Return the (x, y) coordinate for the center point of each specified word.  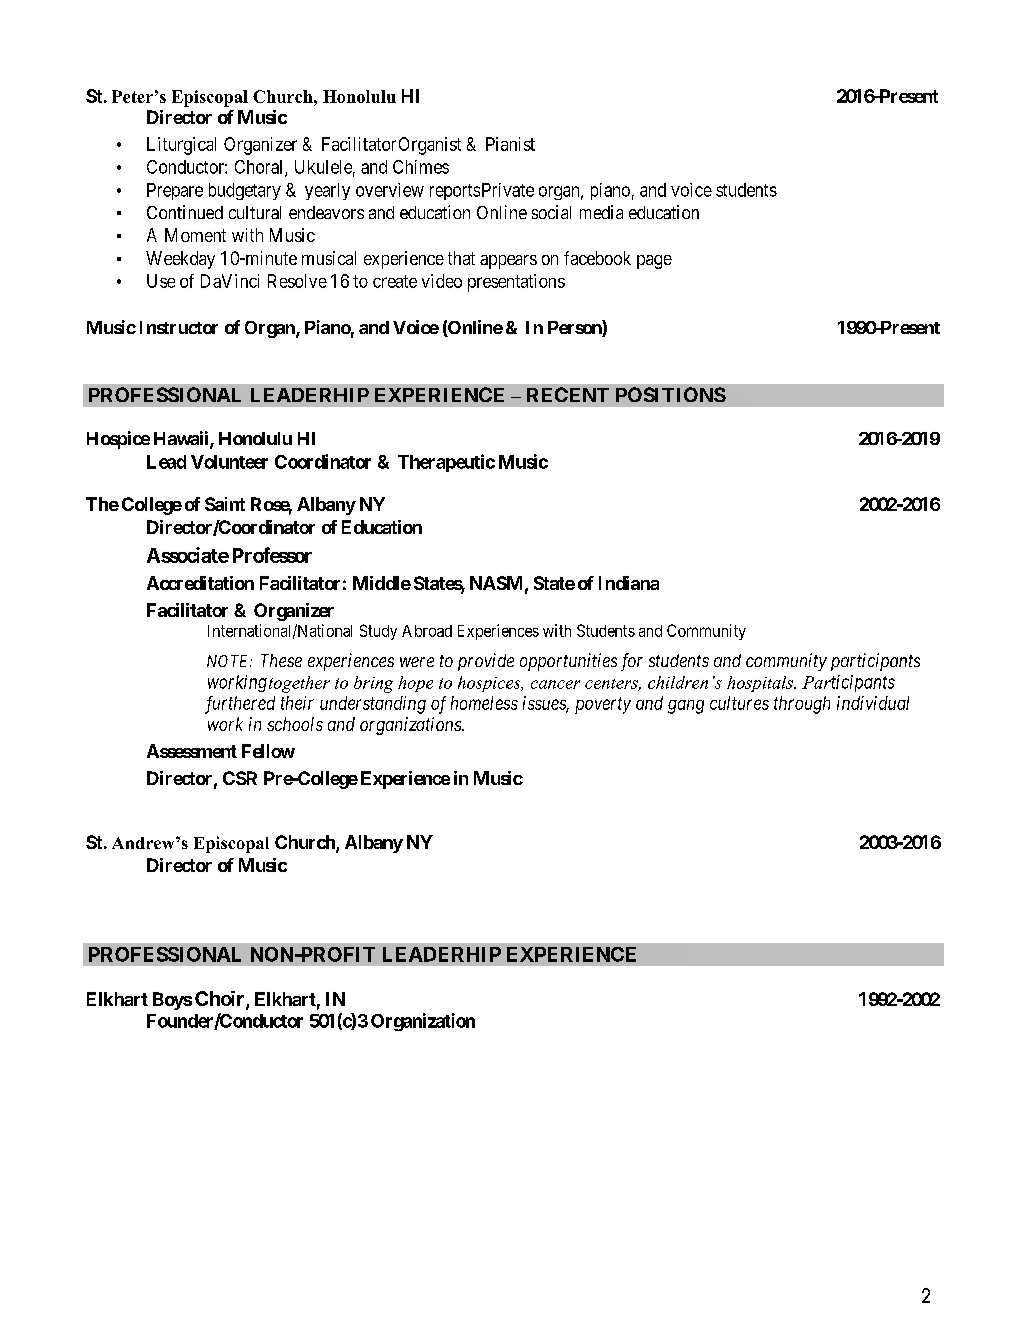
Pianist (510, 144)
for (632, 662)
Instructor (179, 327)
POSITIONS (671, 394)
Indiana (629, 583)
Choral (260, 168)
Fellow (268, 751)
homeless (484, 703)
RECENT (568, 394)
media (601, 212)
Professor (272, 555)
